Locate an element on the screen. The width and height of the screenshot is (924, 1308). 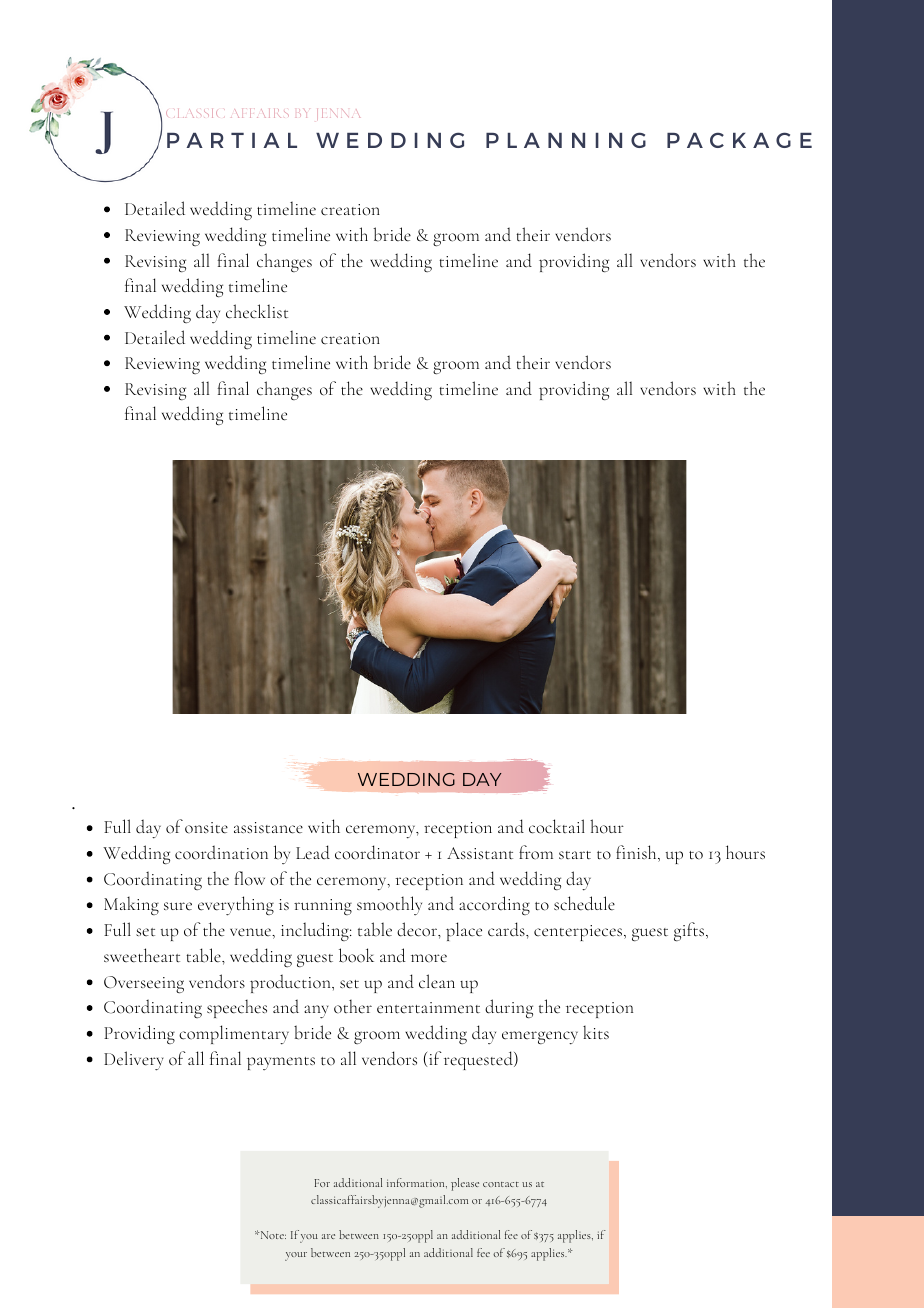
coordinator is located at coordinates (377, 852).
